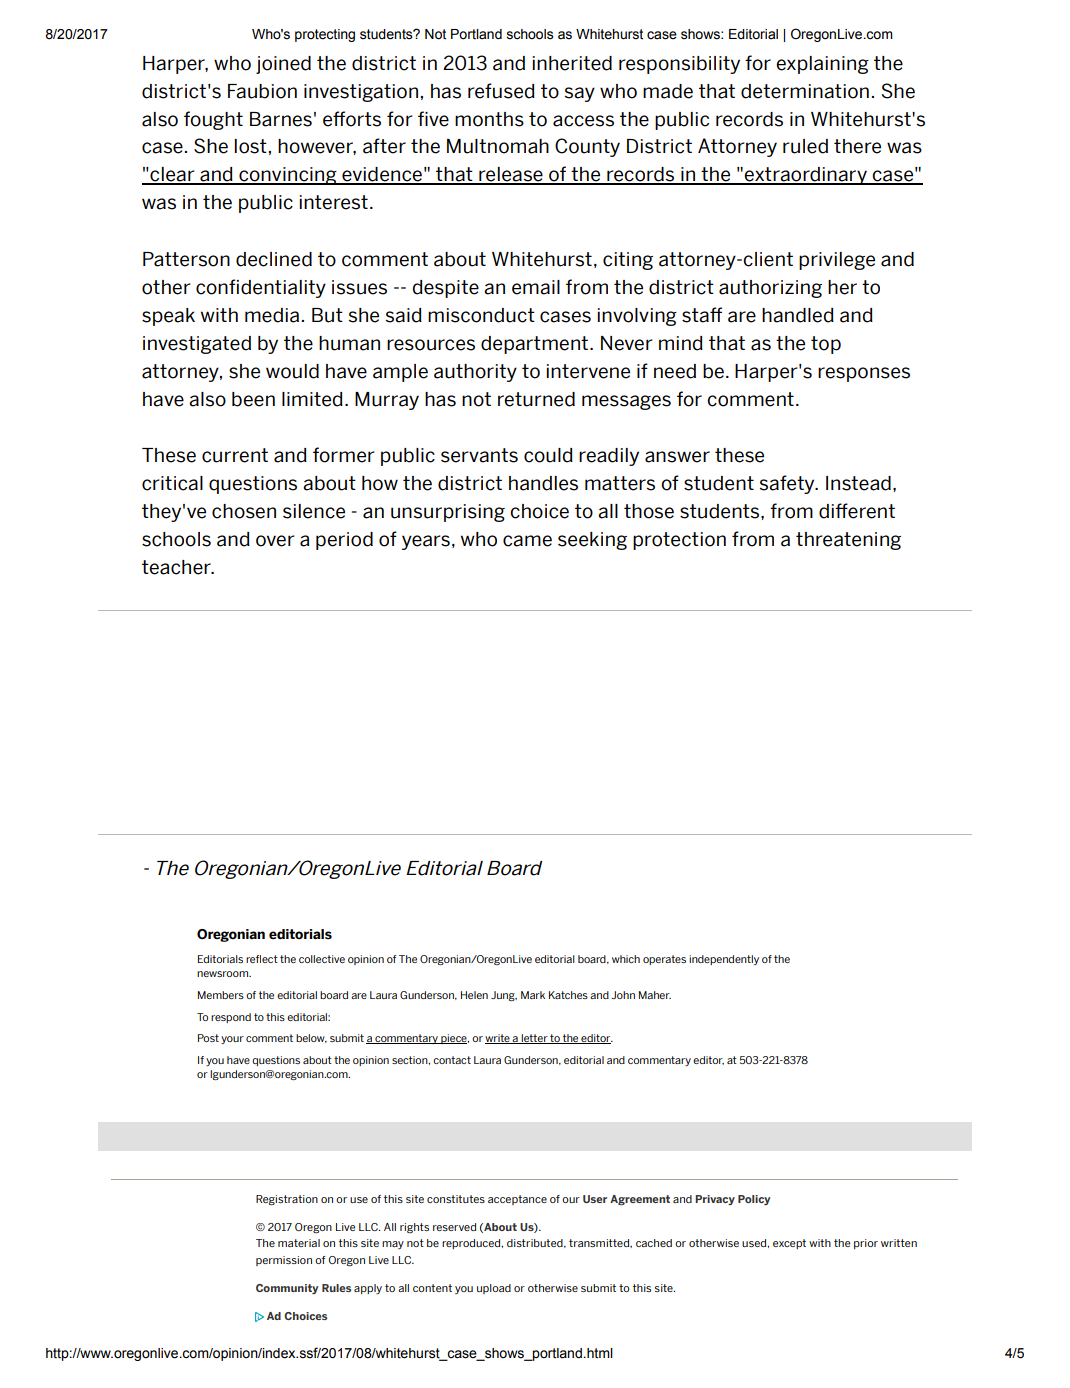  Describe the element at coordinates (848, 541) in the page. I see `threatening` at that location.
